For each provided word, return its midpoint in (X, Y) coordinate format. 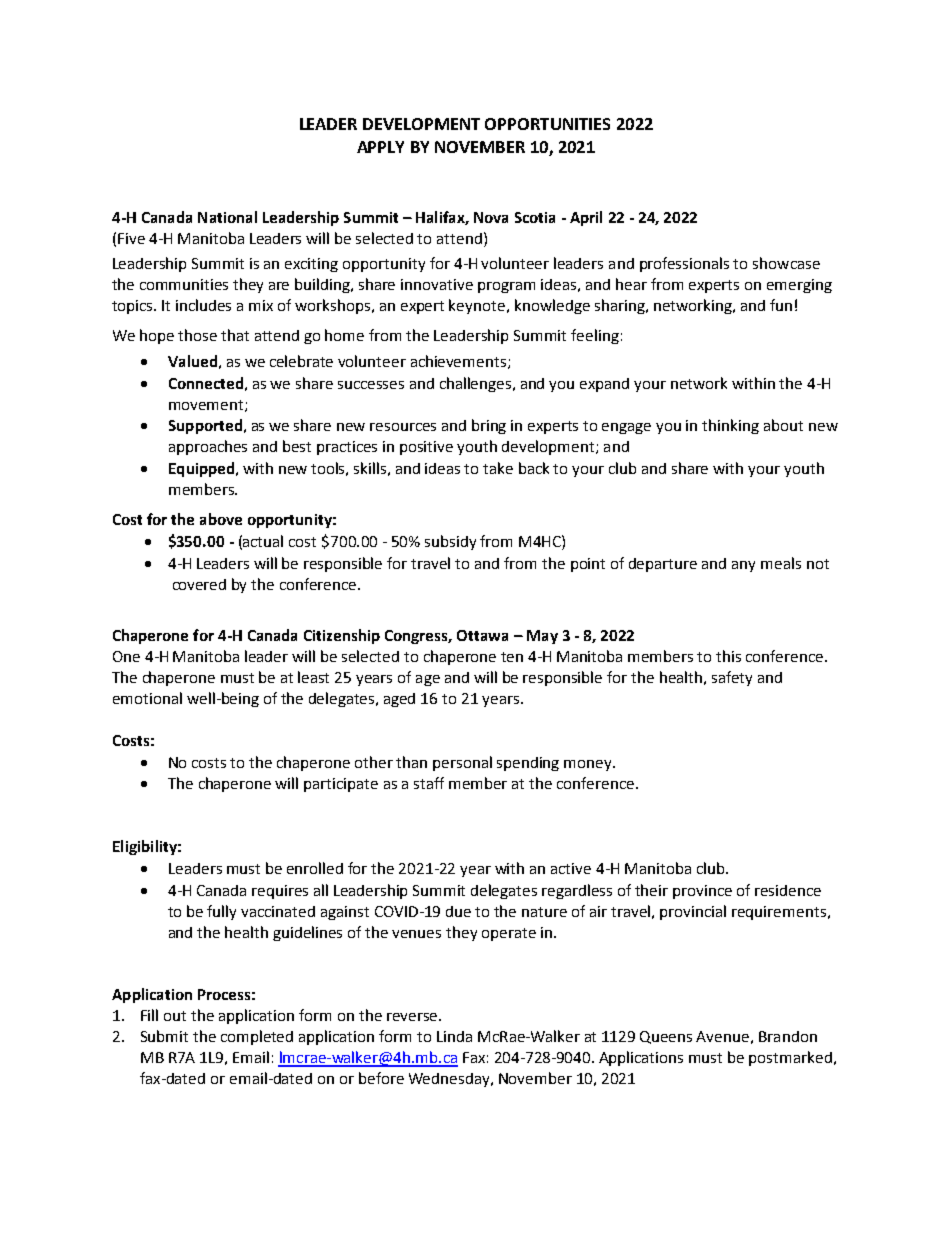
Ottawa (482, 635)
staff (429, 783)
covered (199, 584)
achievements (460, 362)
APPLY (380, 147)
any (743, 566)
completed (257, 1037)
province (702, 892)
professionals (684, 264)
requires (280, 892)
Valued (192, 361)
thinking (730, 426)
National (227, 217)
